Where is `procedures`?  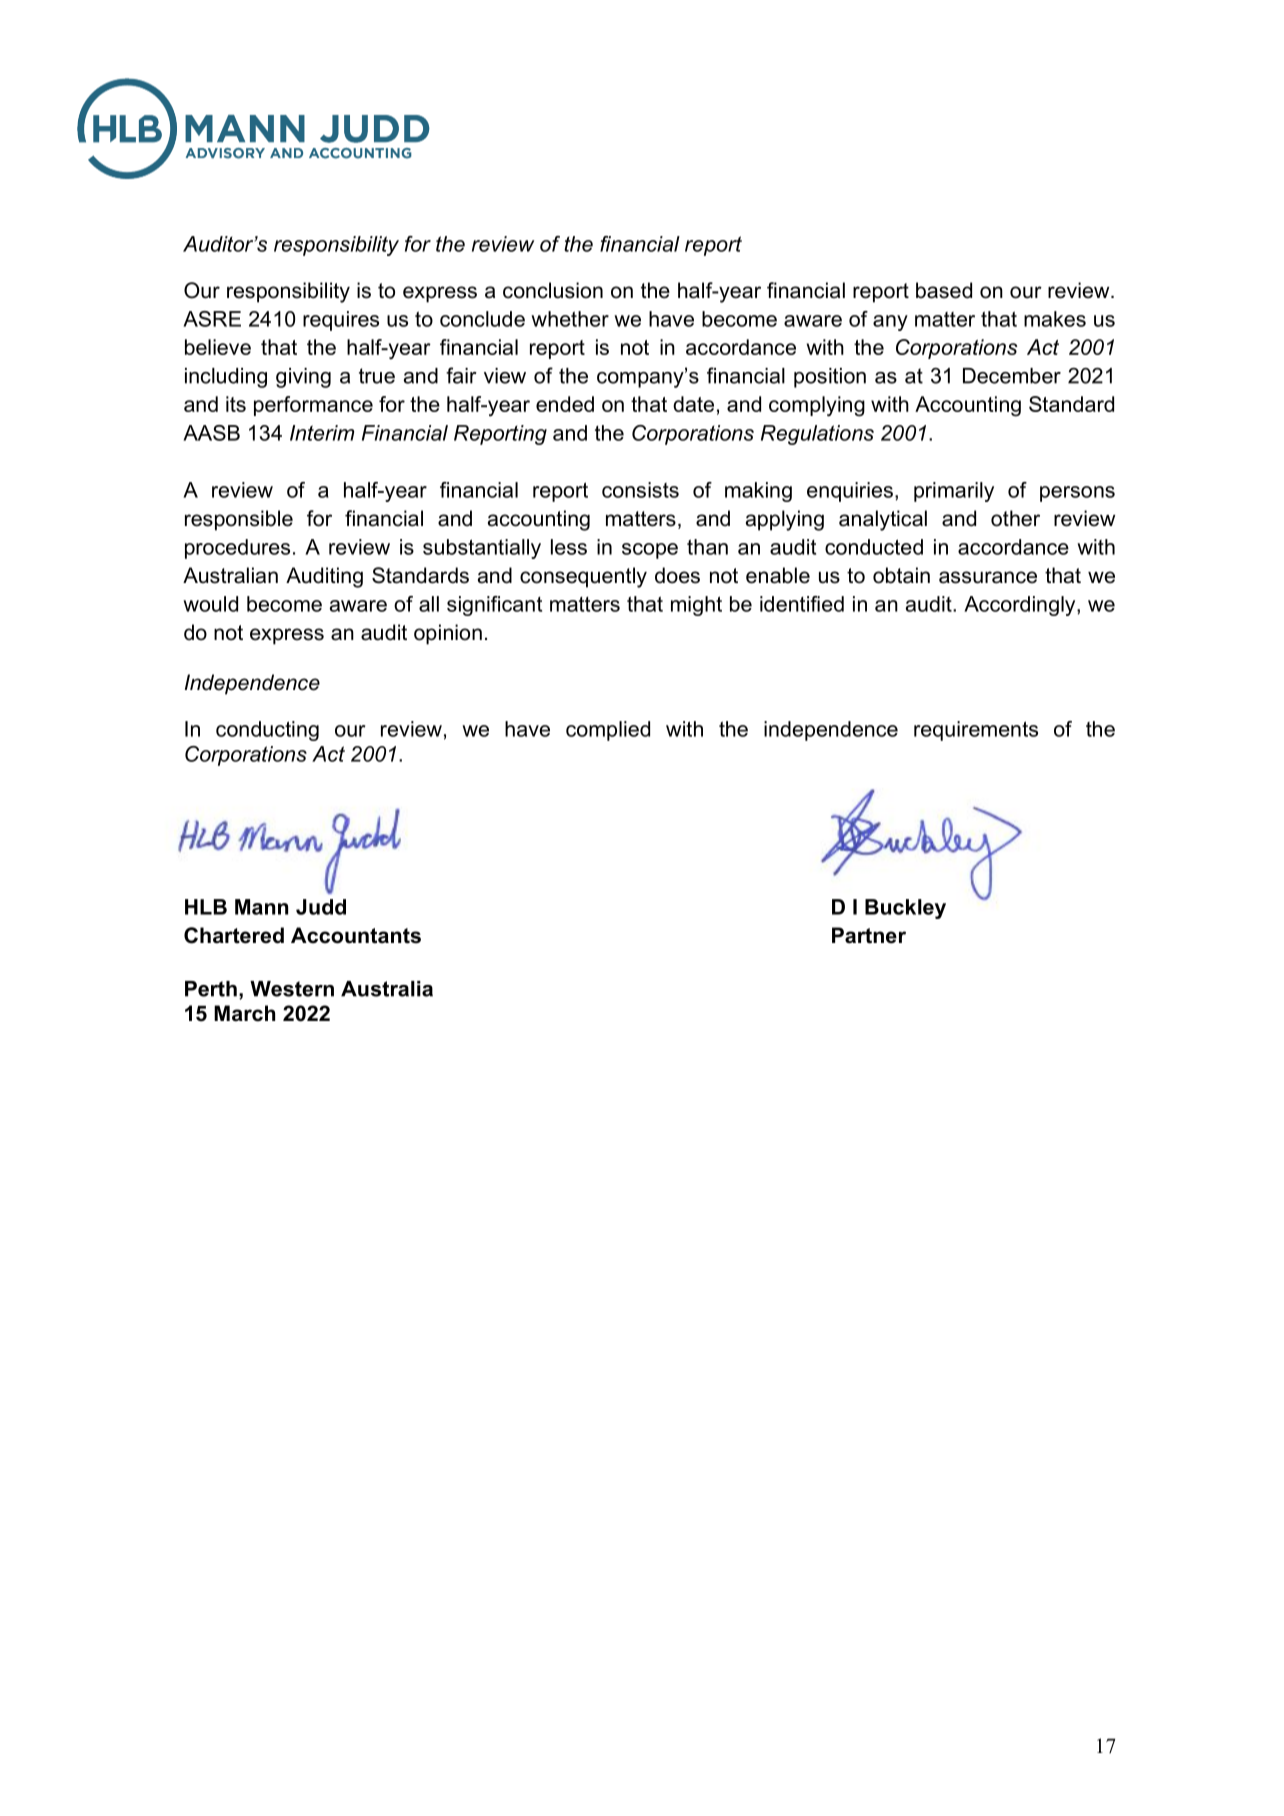 procedures is located at coordinates (237, 549).
